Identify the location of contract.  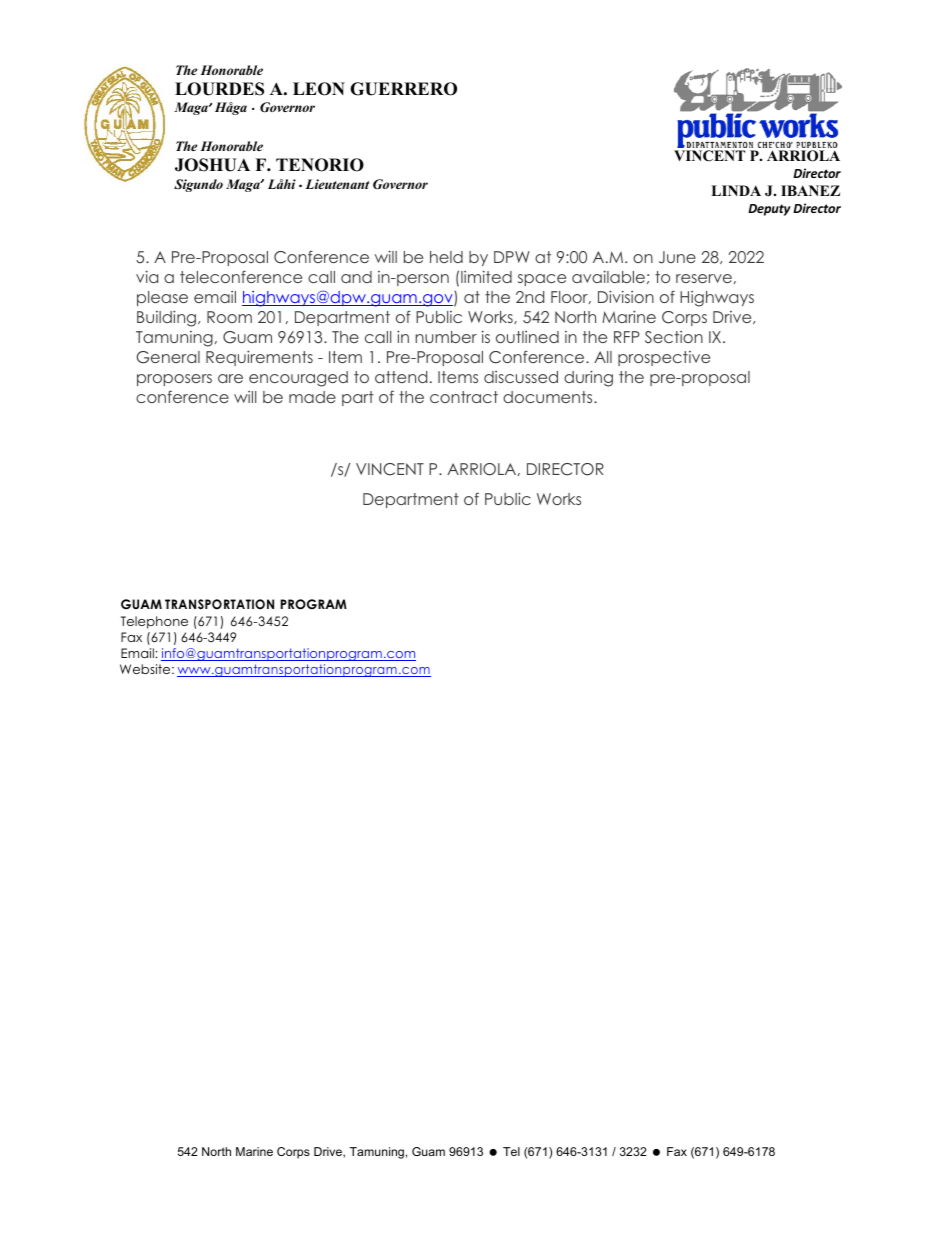
(464, 397).
